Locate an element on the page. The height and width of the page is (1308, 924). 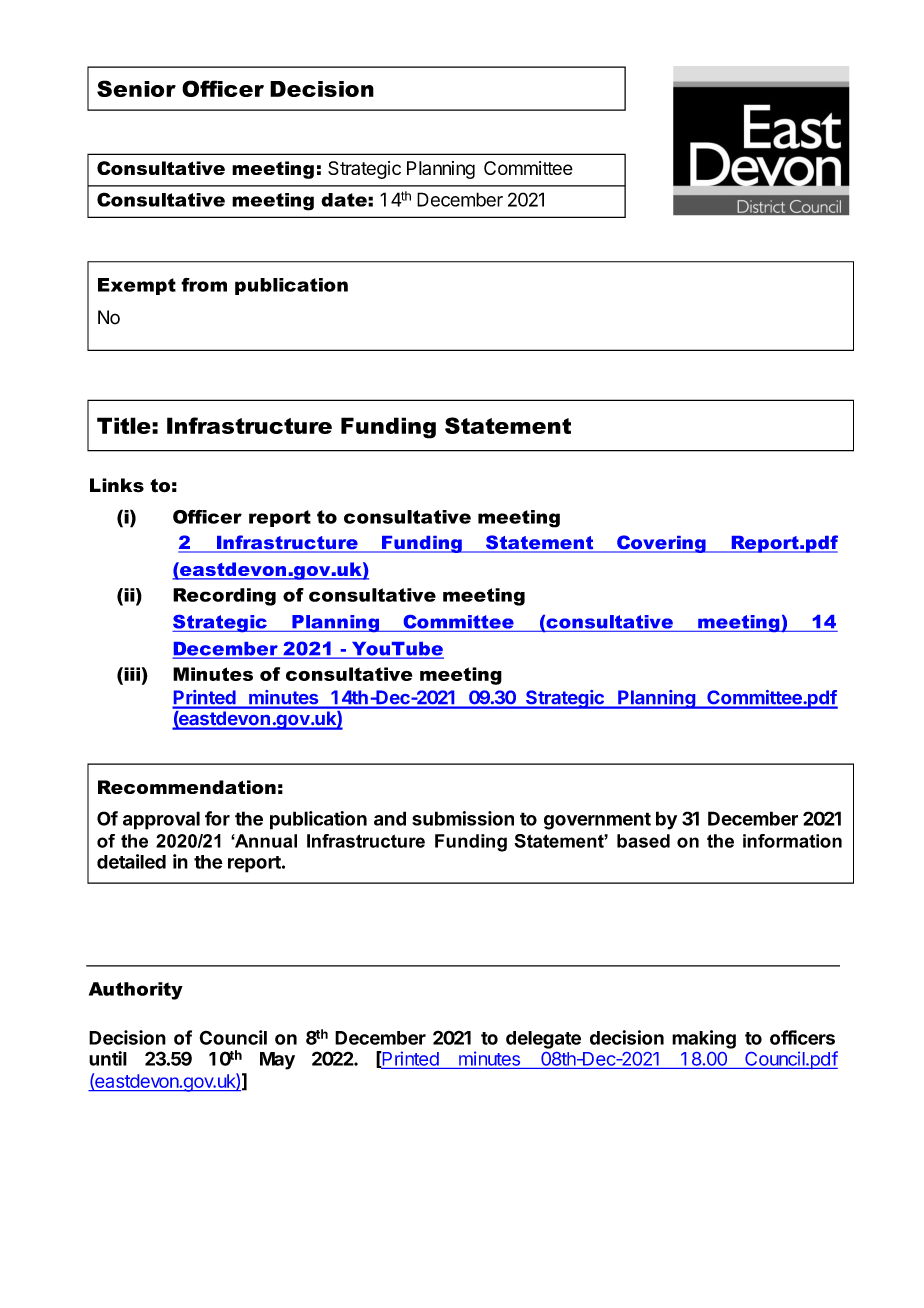
from is located at coordinates (204, 285).
